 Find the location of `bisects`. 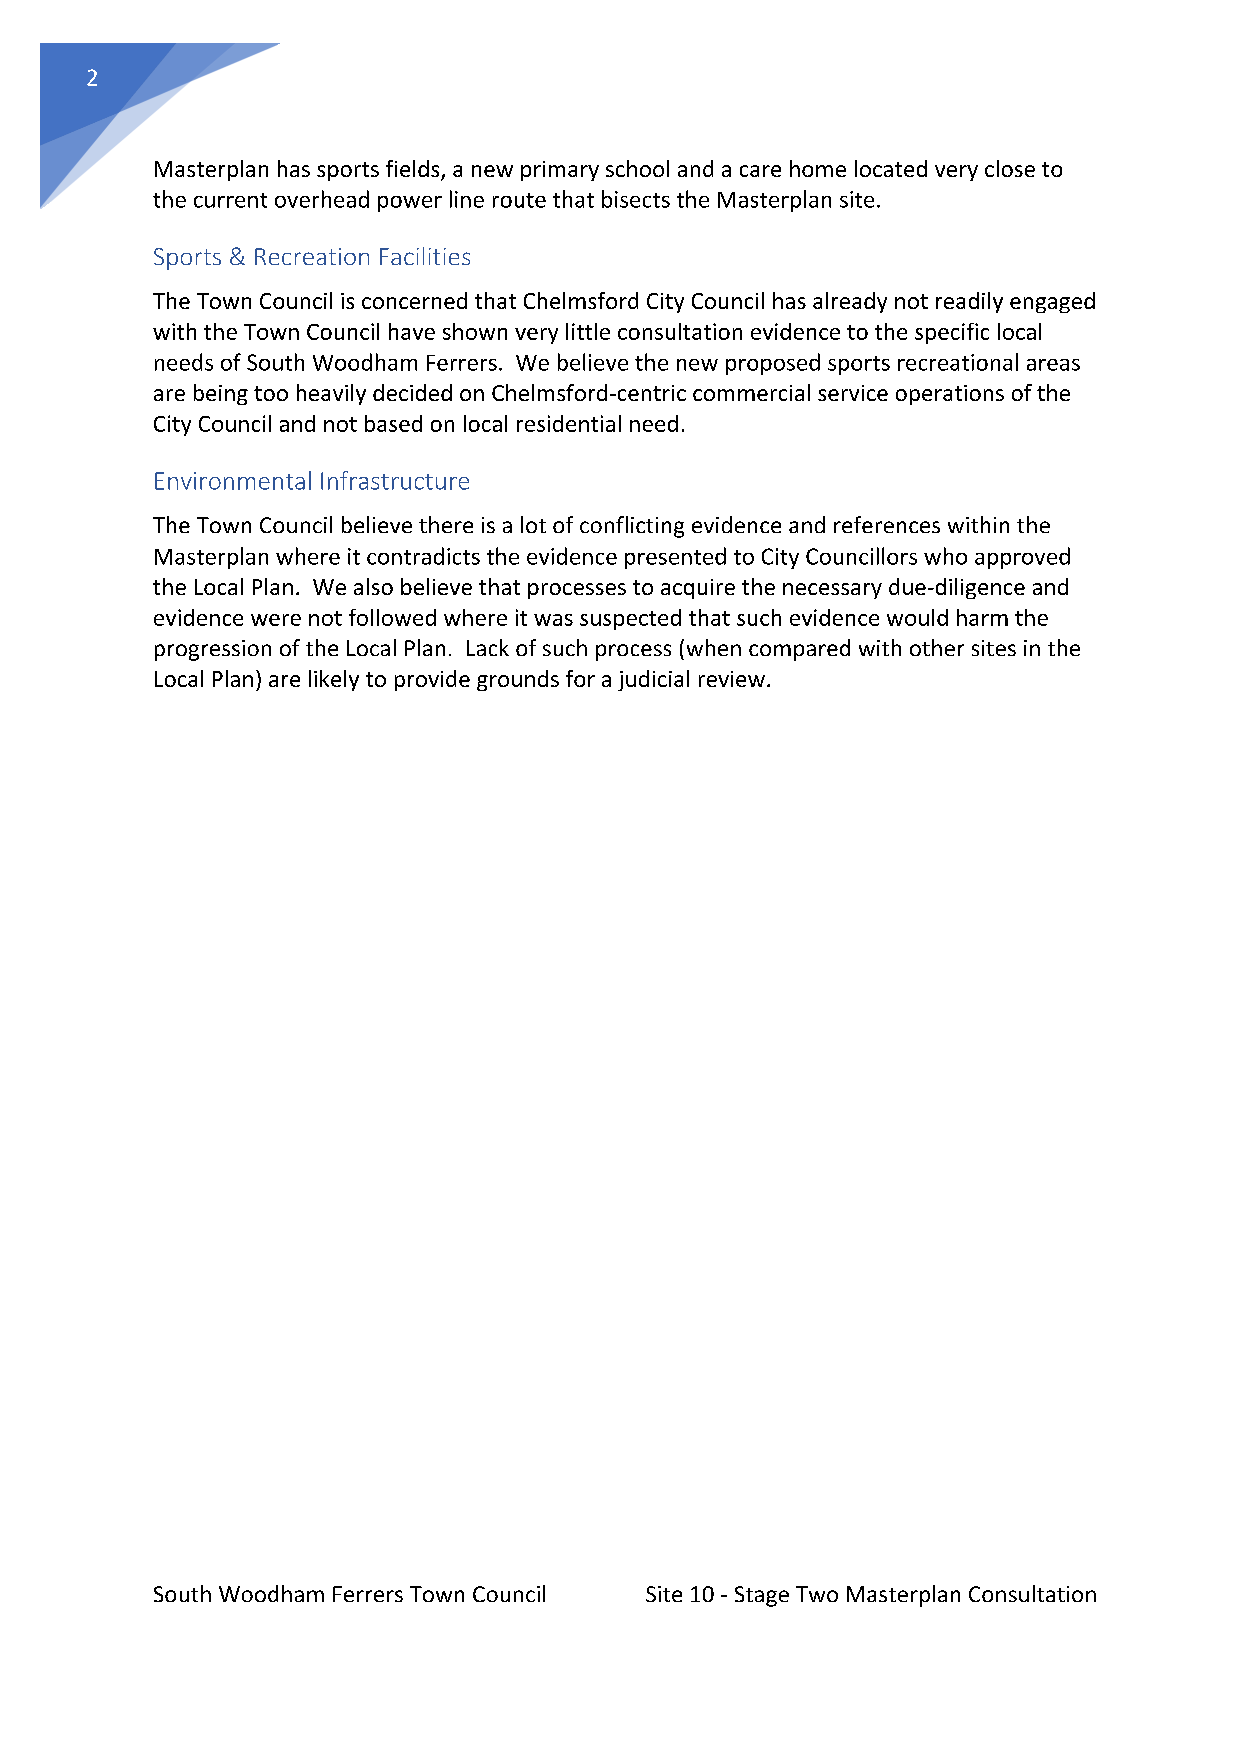

bisects is located at coordinates (636, 199).
